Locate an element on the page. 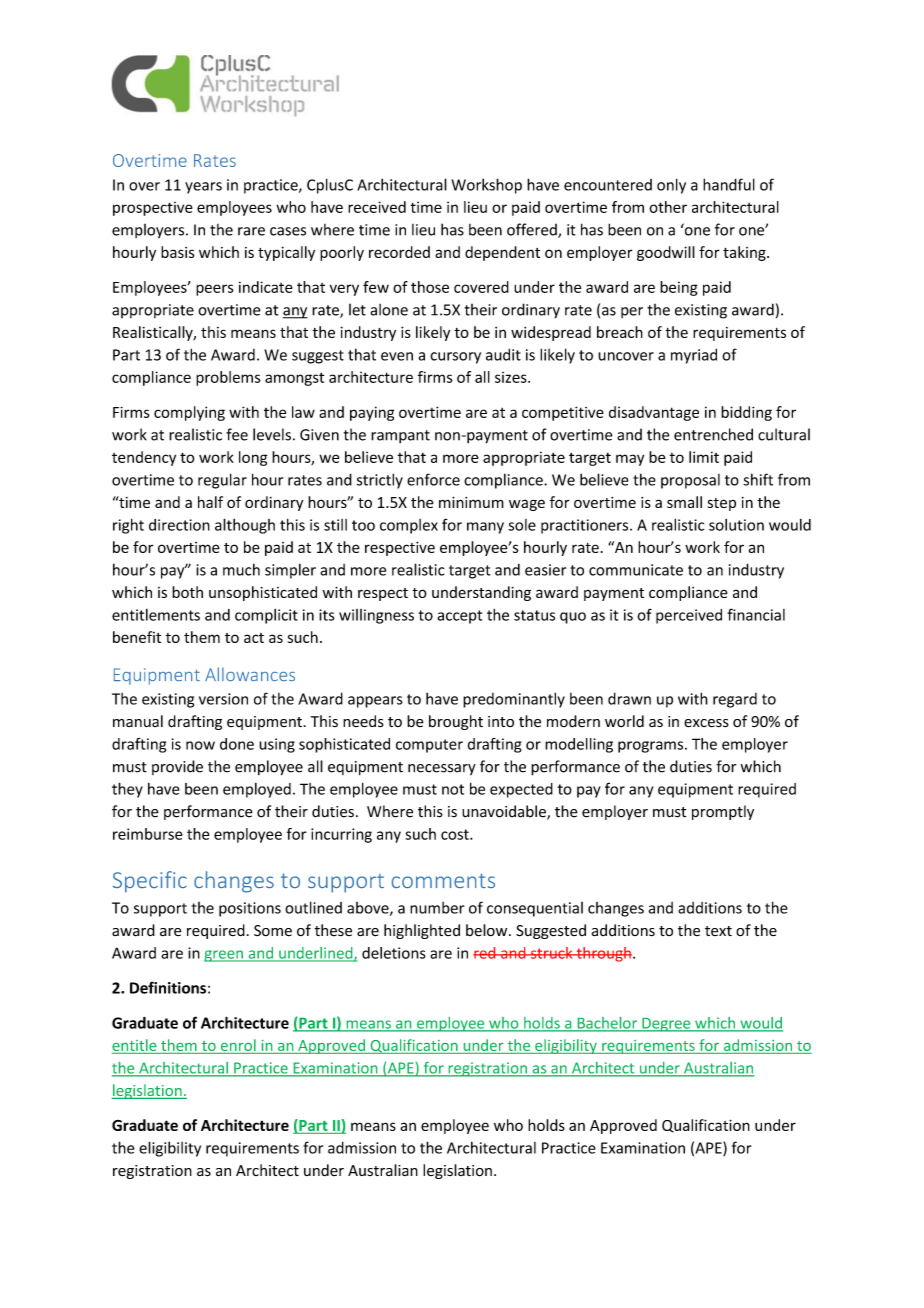 This image has height=1308, width=924. received is located at coordinates (377, 207).
